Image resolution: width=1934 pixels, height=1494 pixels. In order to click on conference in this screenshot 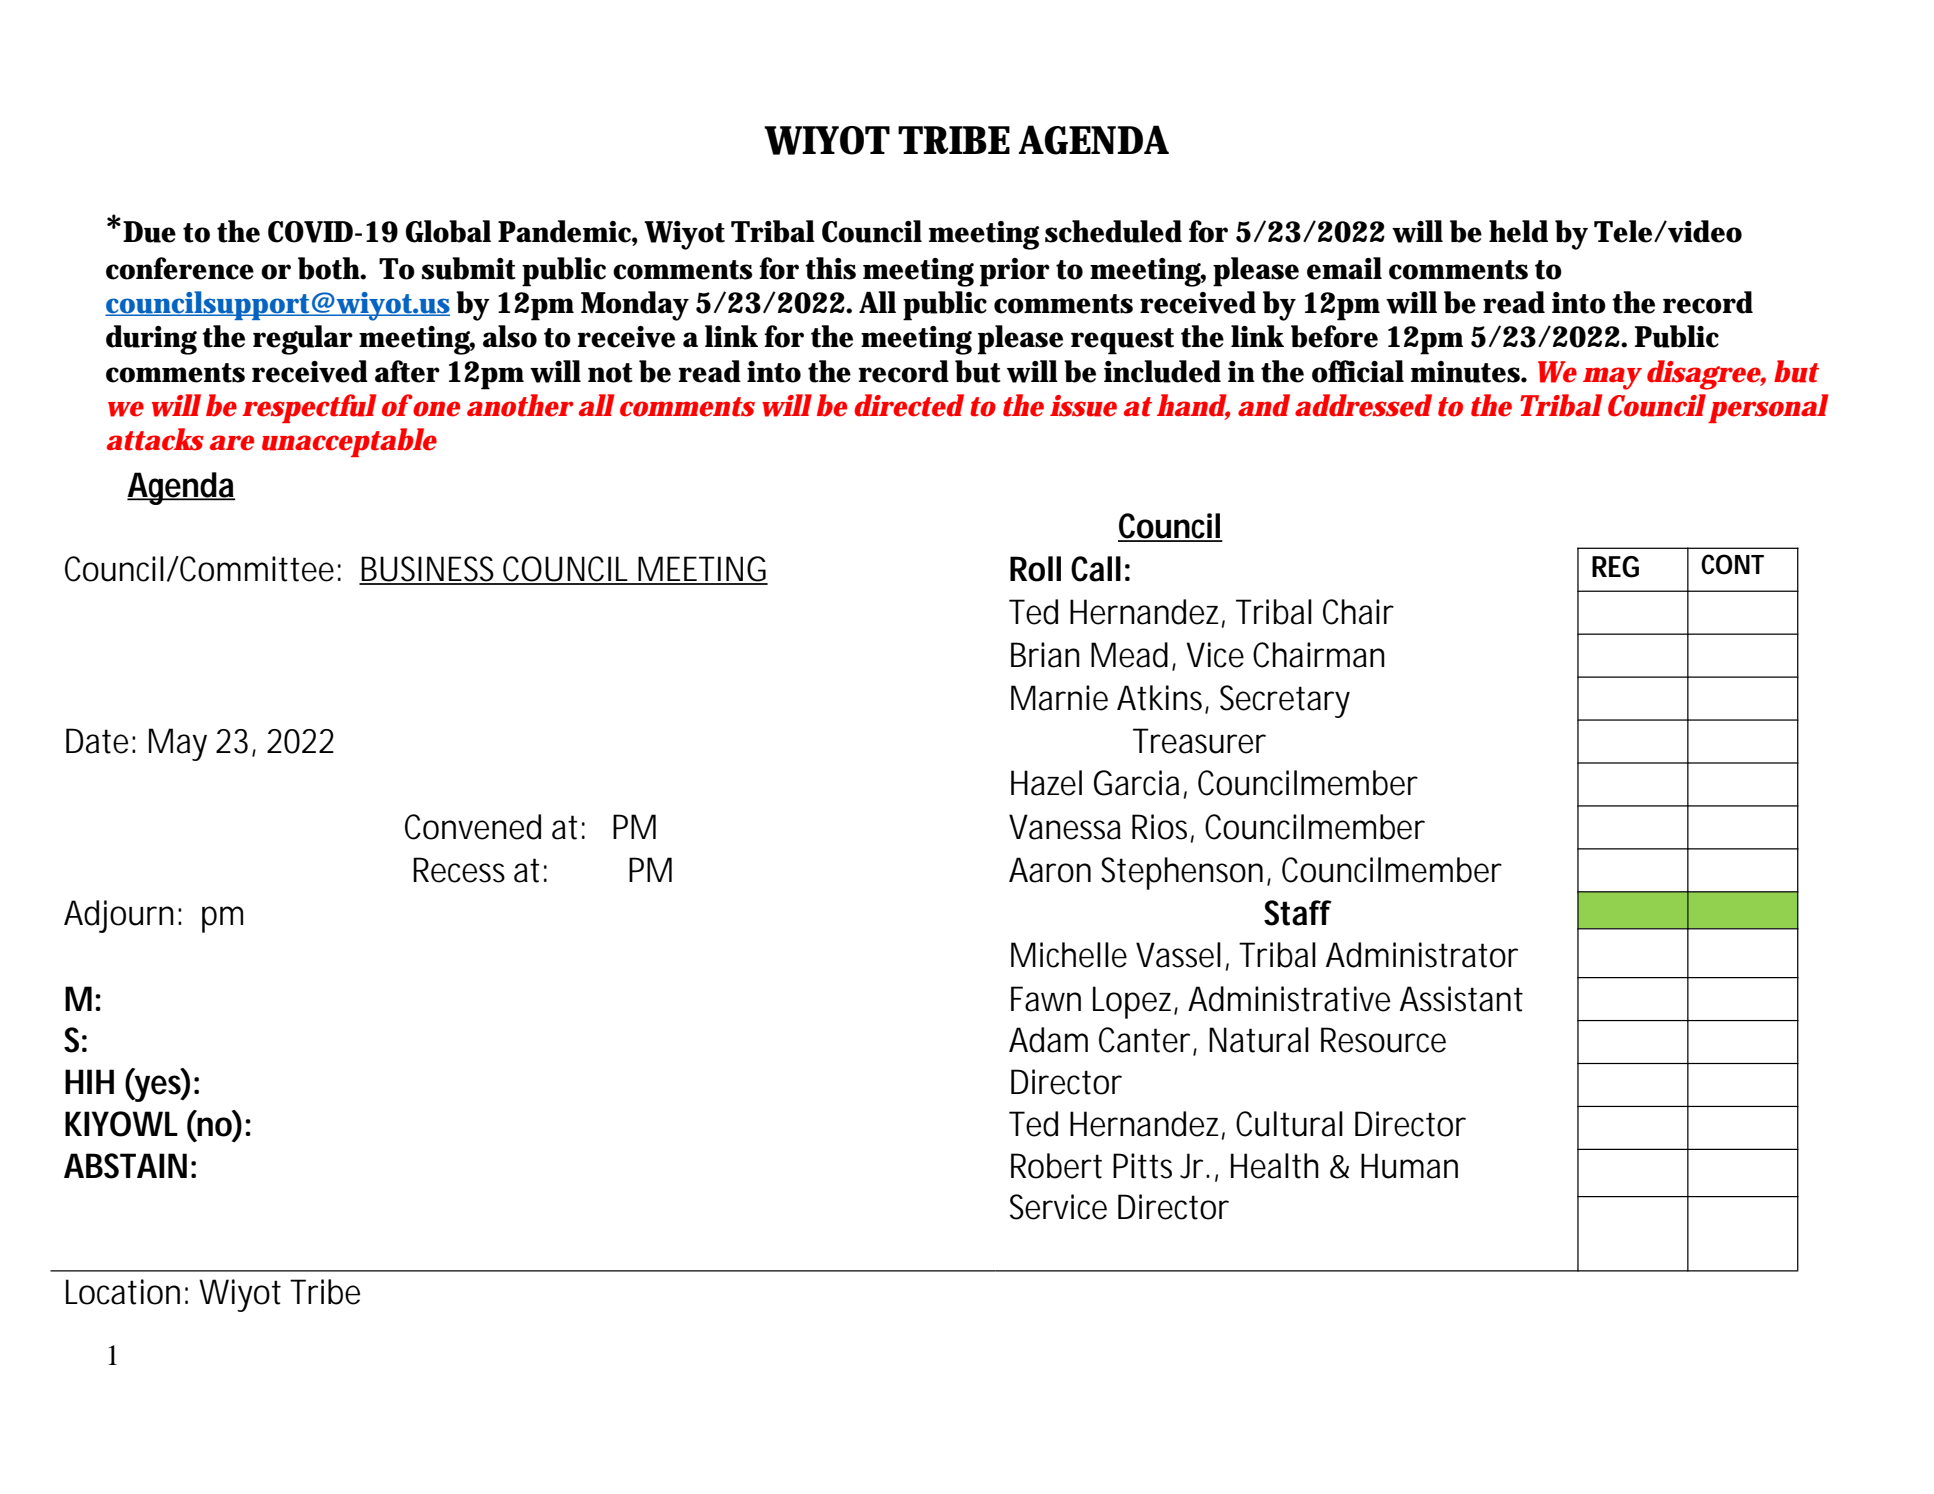, I will do `click(180, 268)`.
